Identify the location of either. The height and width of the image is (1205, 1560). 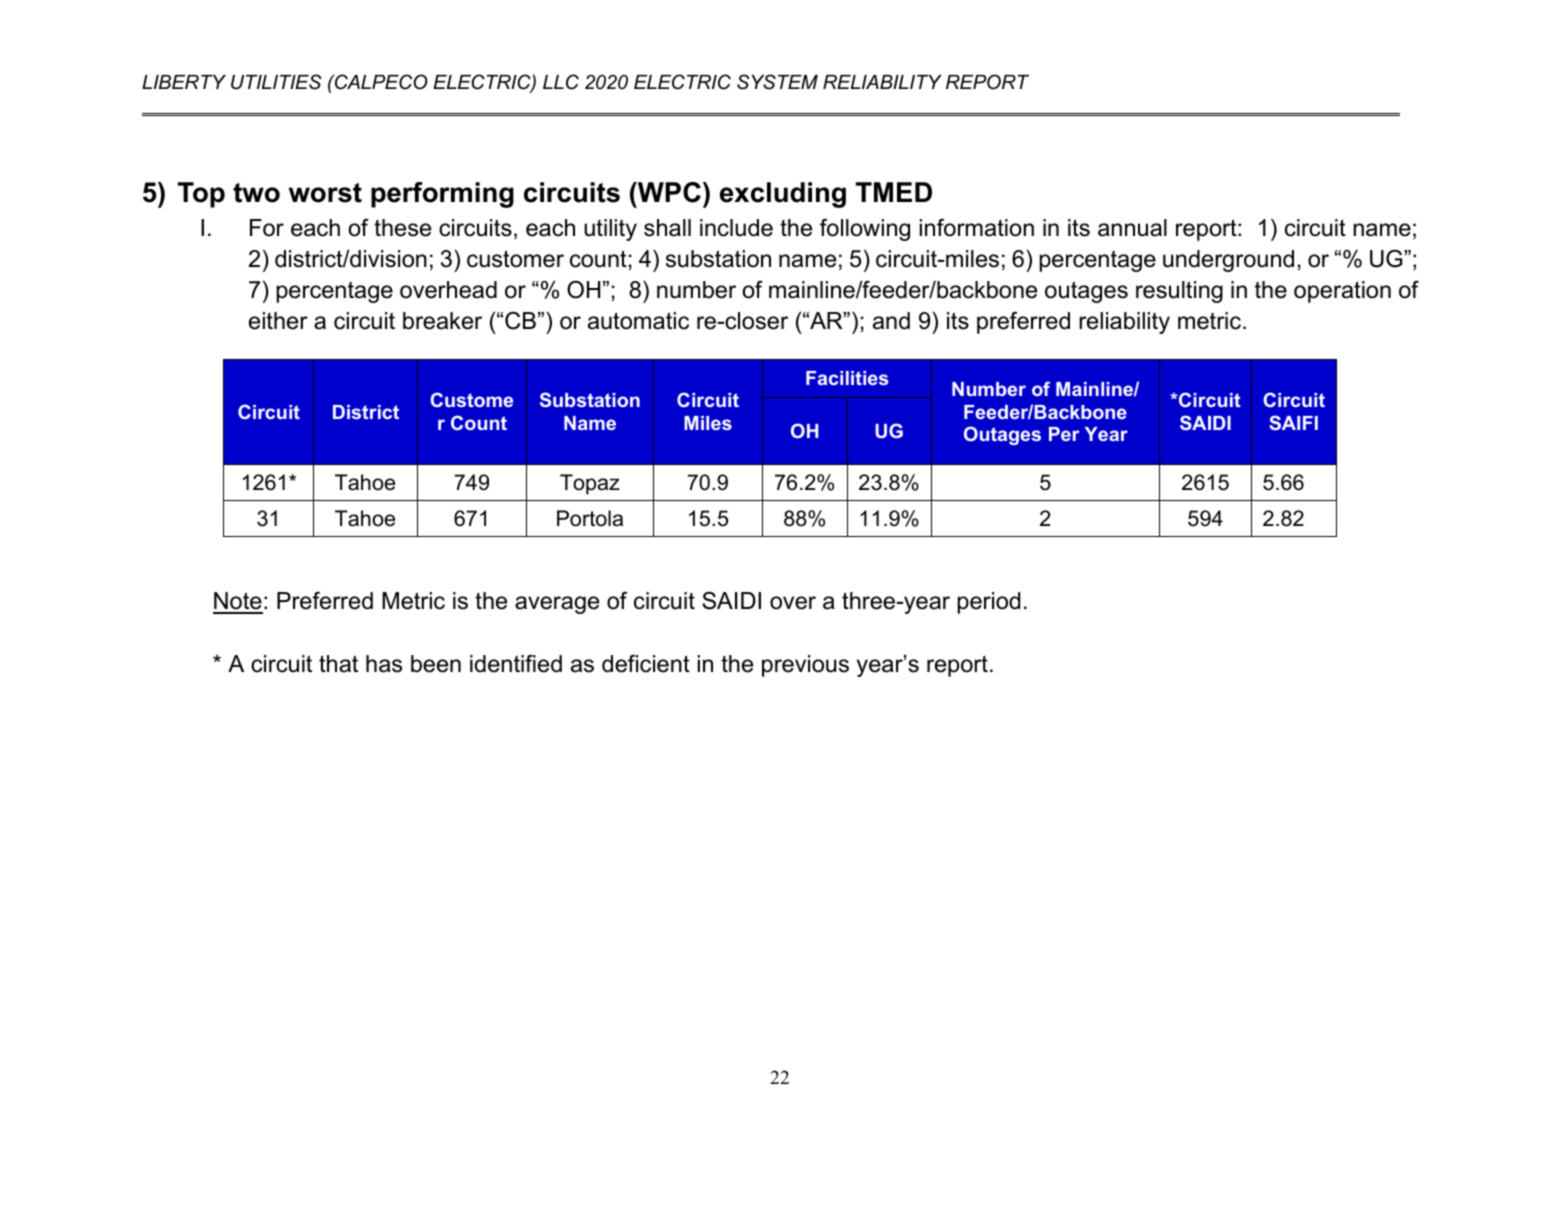
(278, 321).
